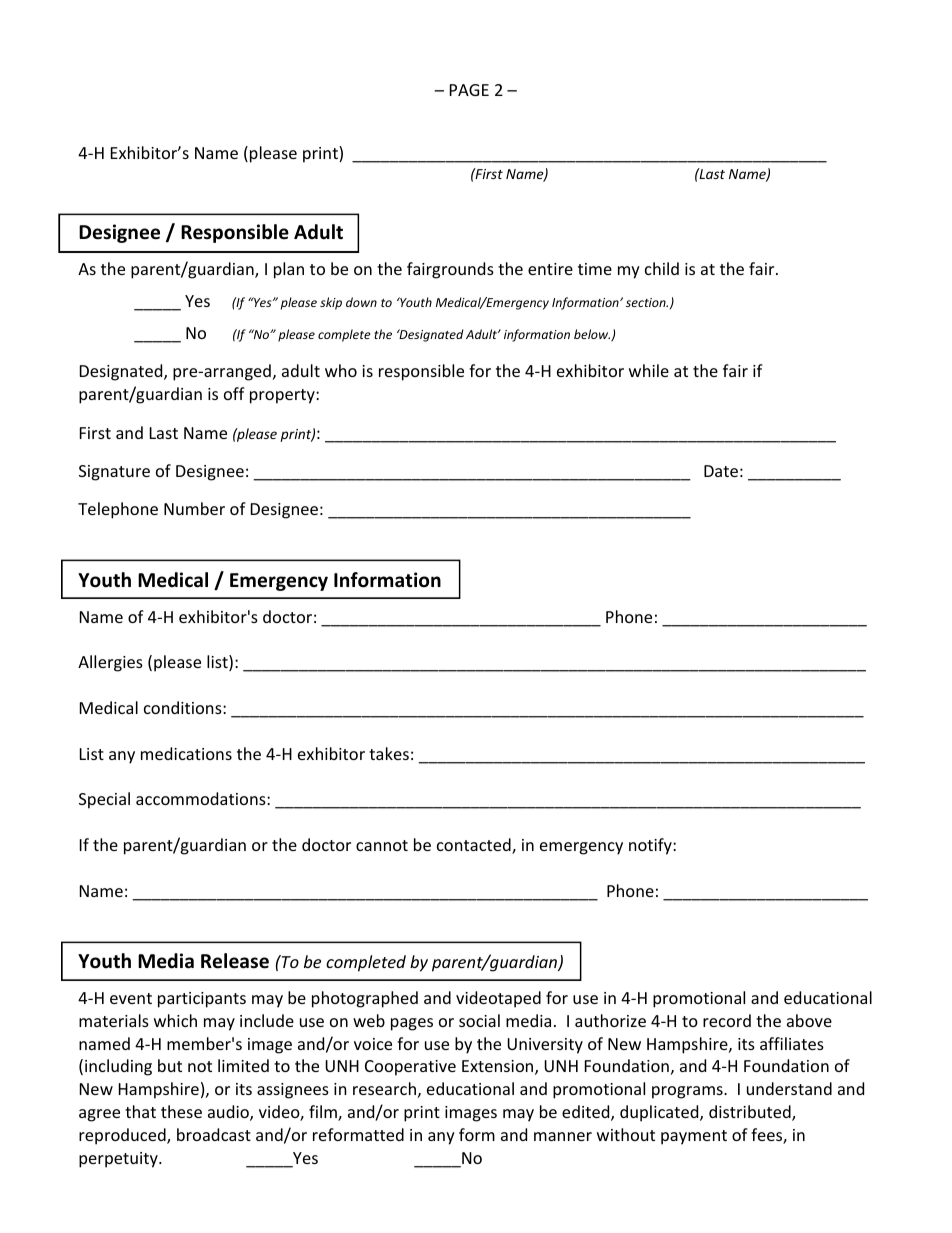  I want to click on takes, so click(389, 753).
